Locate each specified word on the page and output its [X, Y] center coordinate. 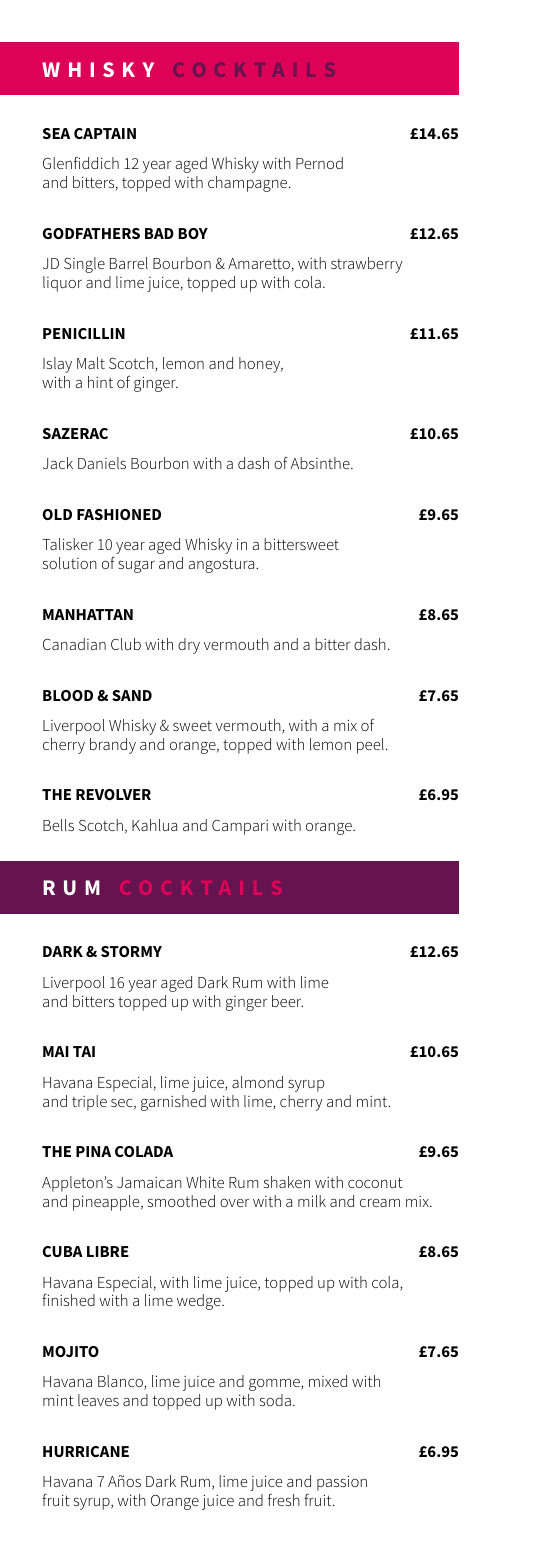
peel [370, 746]
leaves [98, 1400]
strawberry [366, 265]
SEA [56, 133]
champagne [249, 184]
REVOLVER [113, 794]
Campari [240, 827]
